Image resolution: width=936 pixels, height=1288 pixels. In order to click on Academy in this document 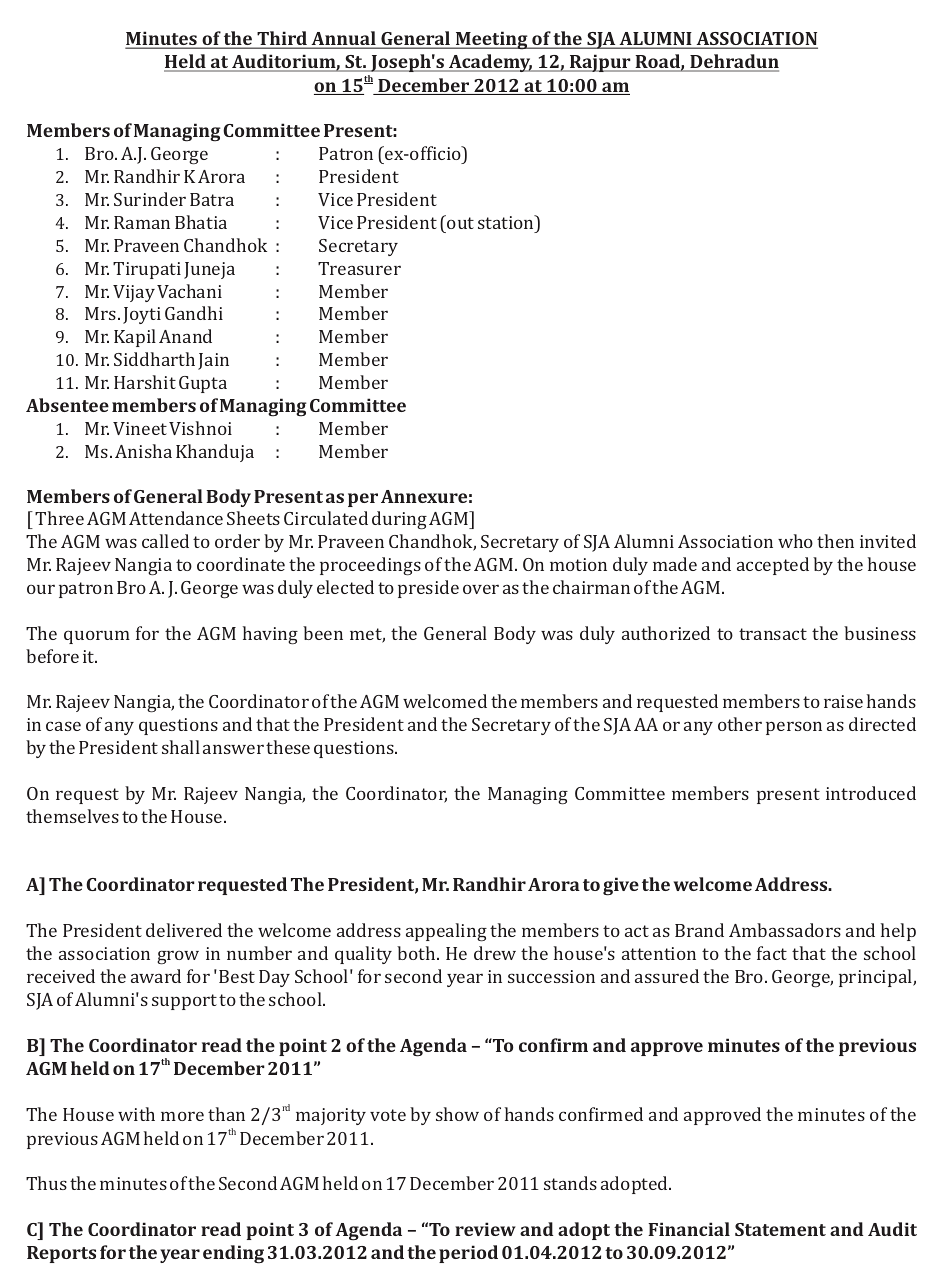, I will do `click(490, 63)`.
